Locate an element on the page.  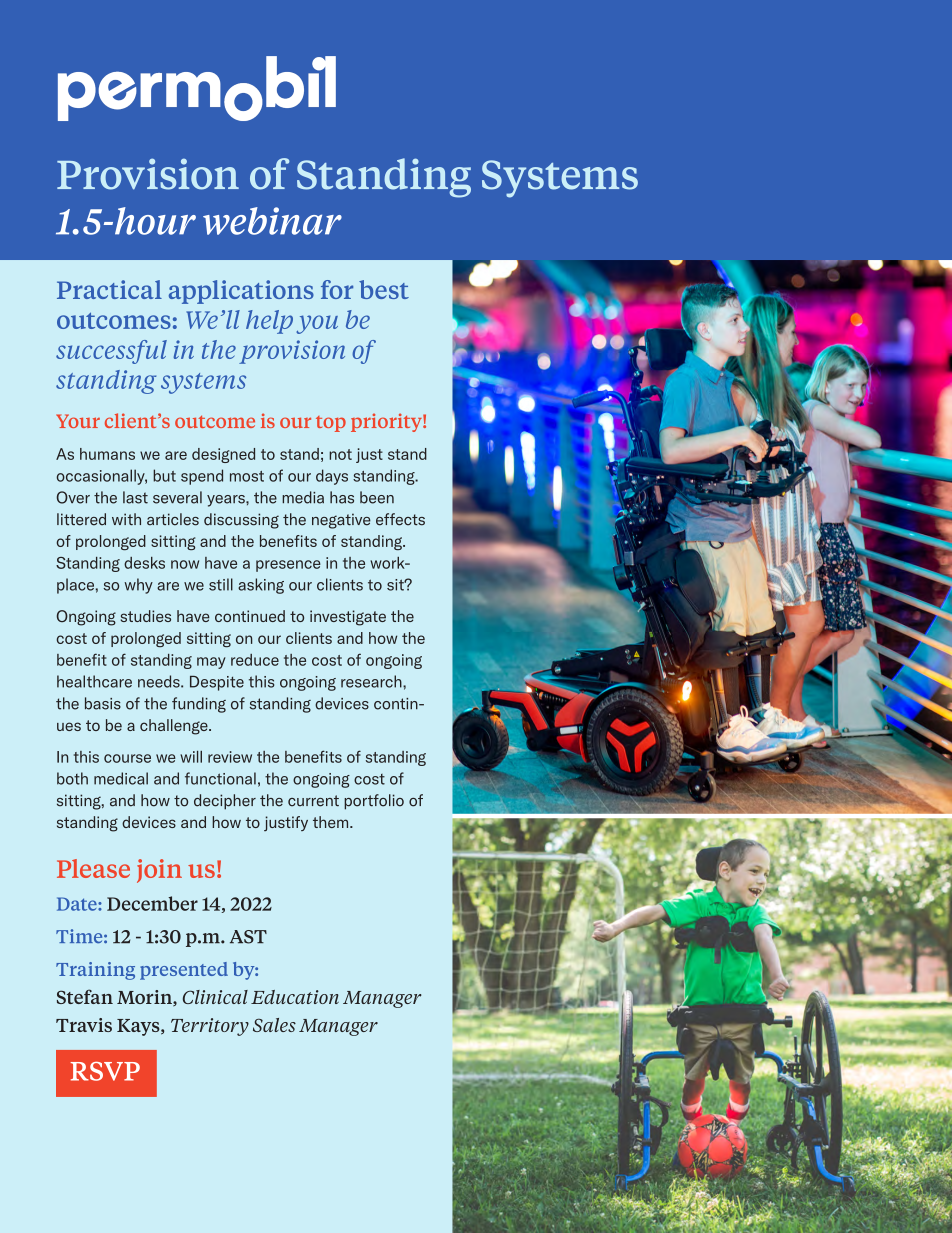
decipher is located at coordinates (225, 802).
